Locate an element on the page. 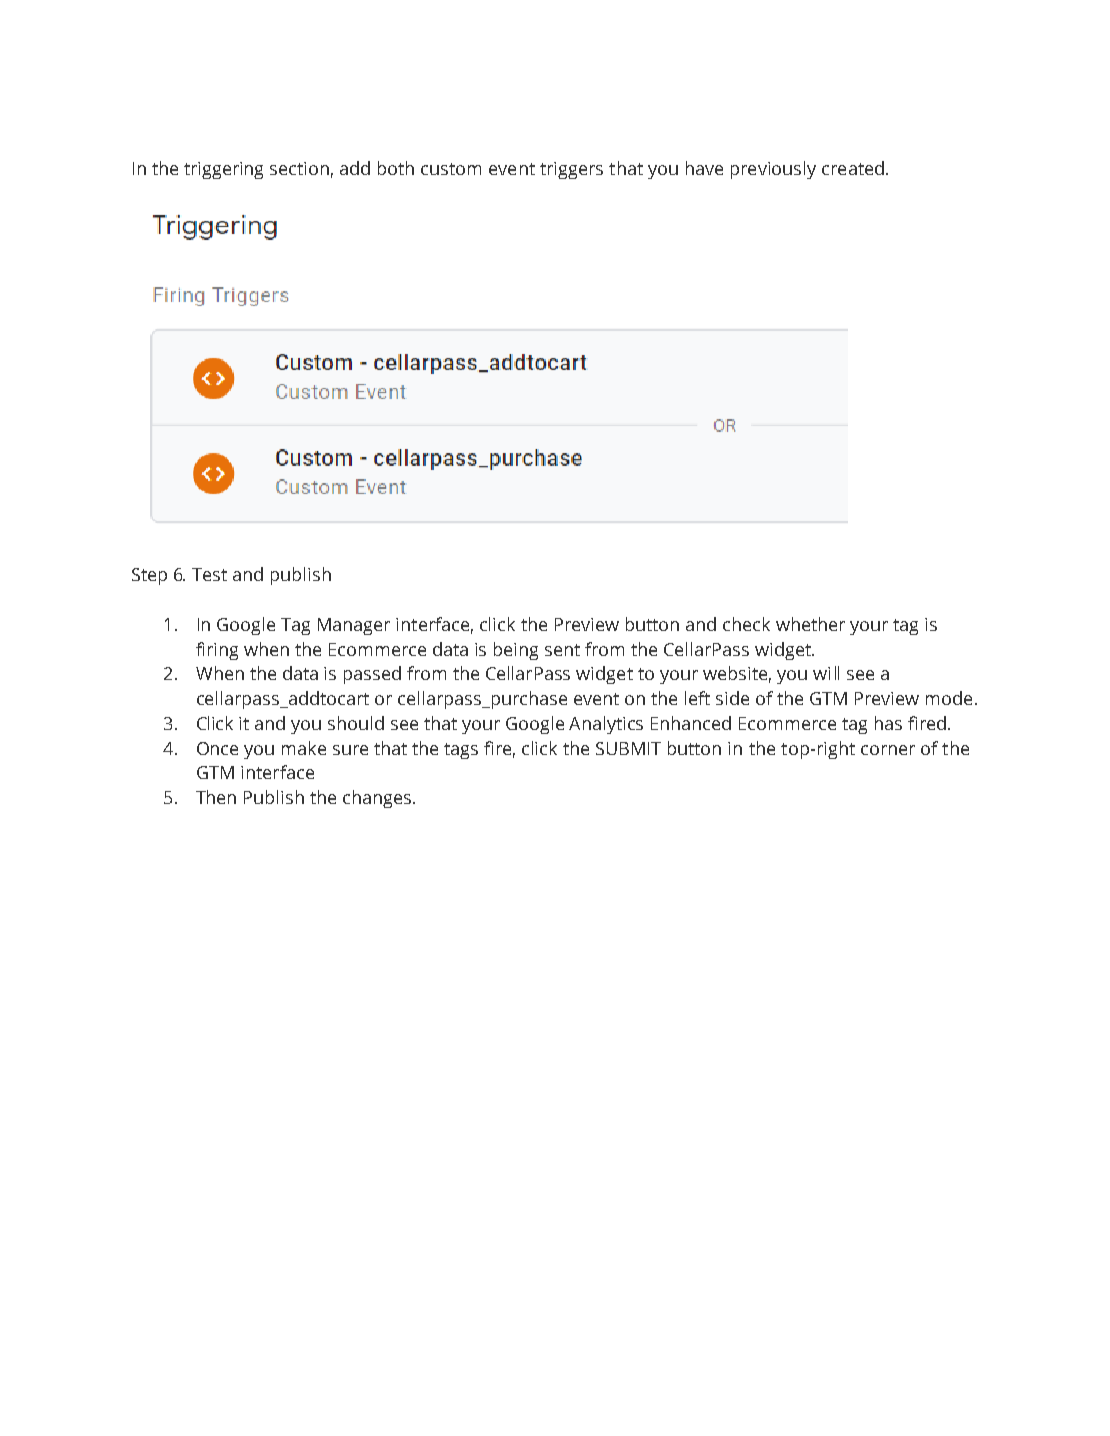 The height and width of the document is (1436, 1110). created is located at coordinates (853, 168).
